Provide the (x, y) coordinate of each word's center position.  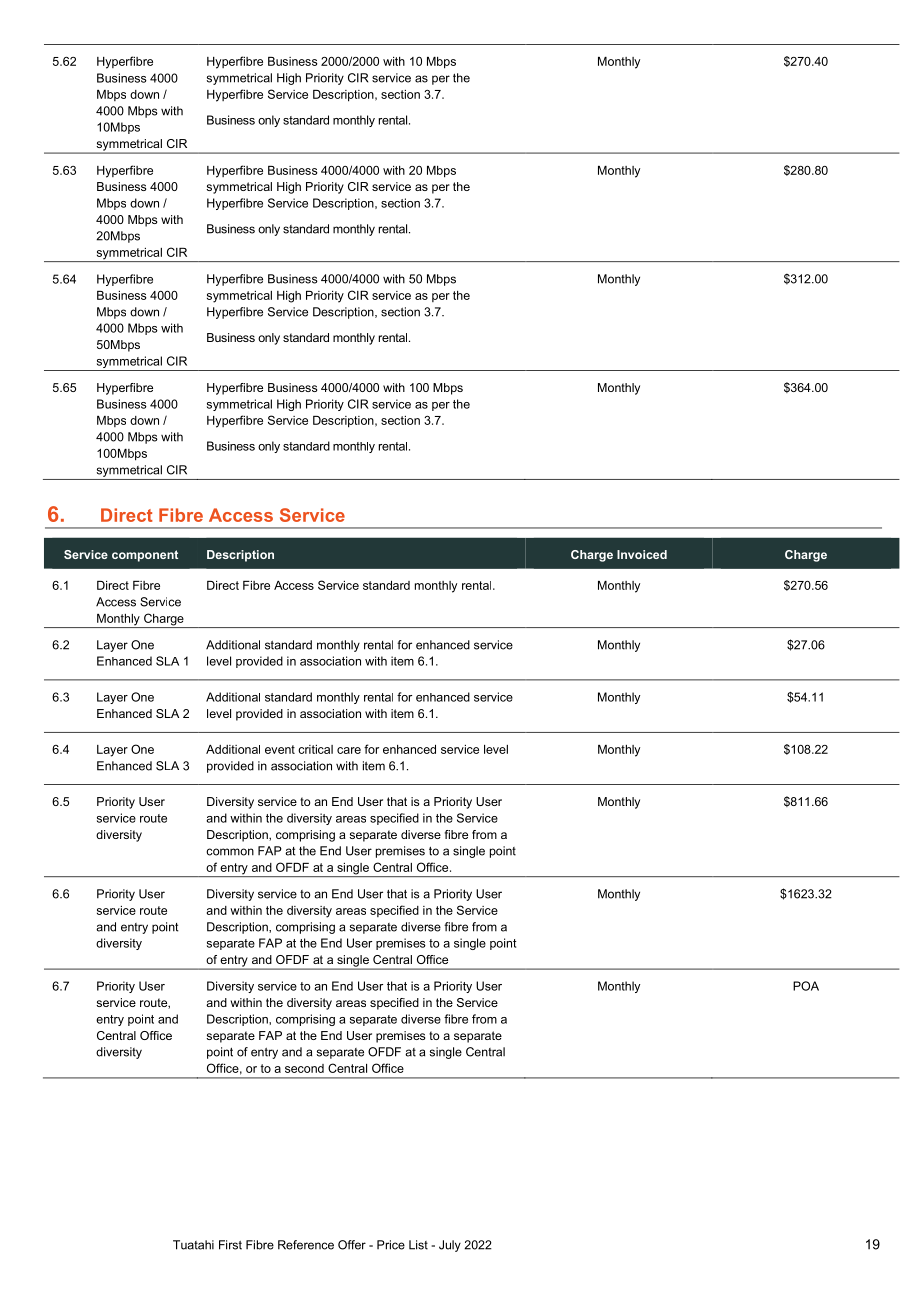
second (304, 1068)
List (418, 1245)
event (280, 749)
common (230, 852)
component (145, 556)
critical (315, 749)
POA (806, 986)
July (450, 1246)
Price (391, 1245)
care (349, 750)
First (230, 1245)
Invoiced (642, 554)
